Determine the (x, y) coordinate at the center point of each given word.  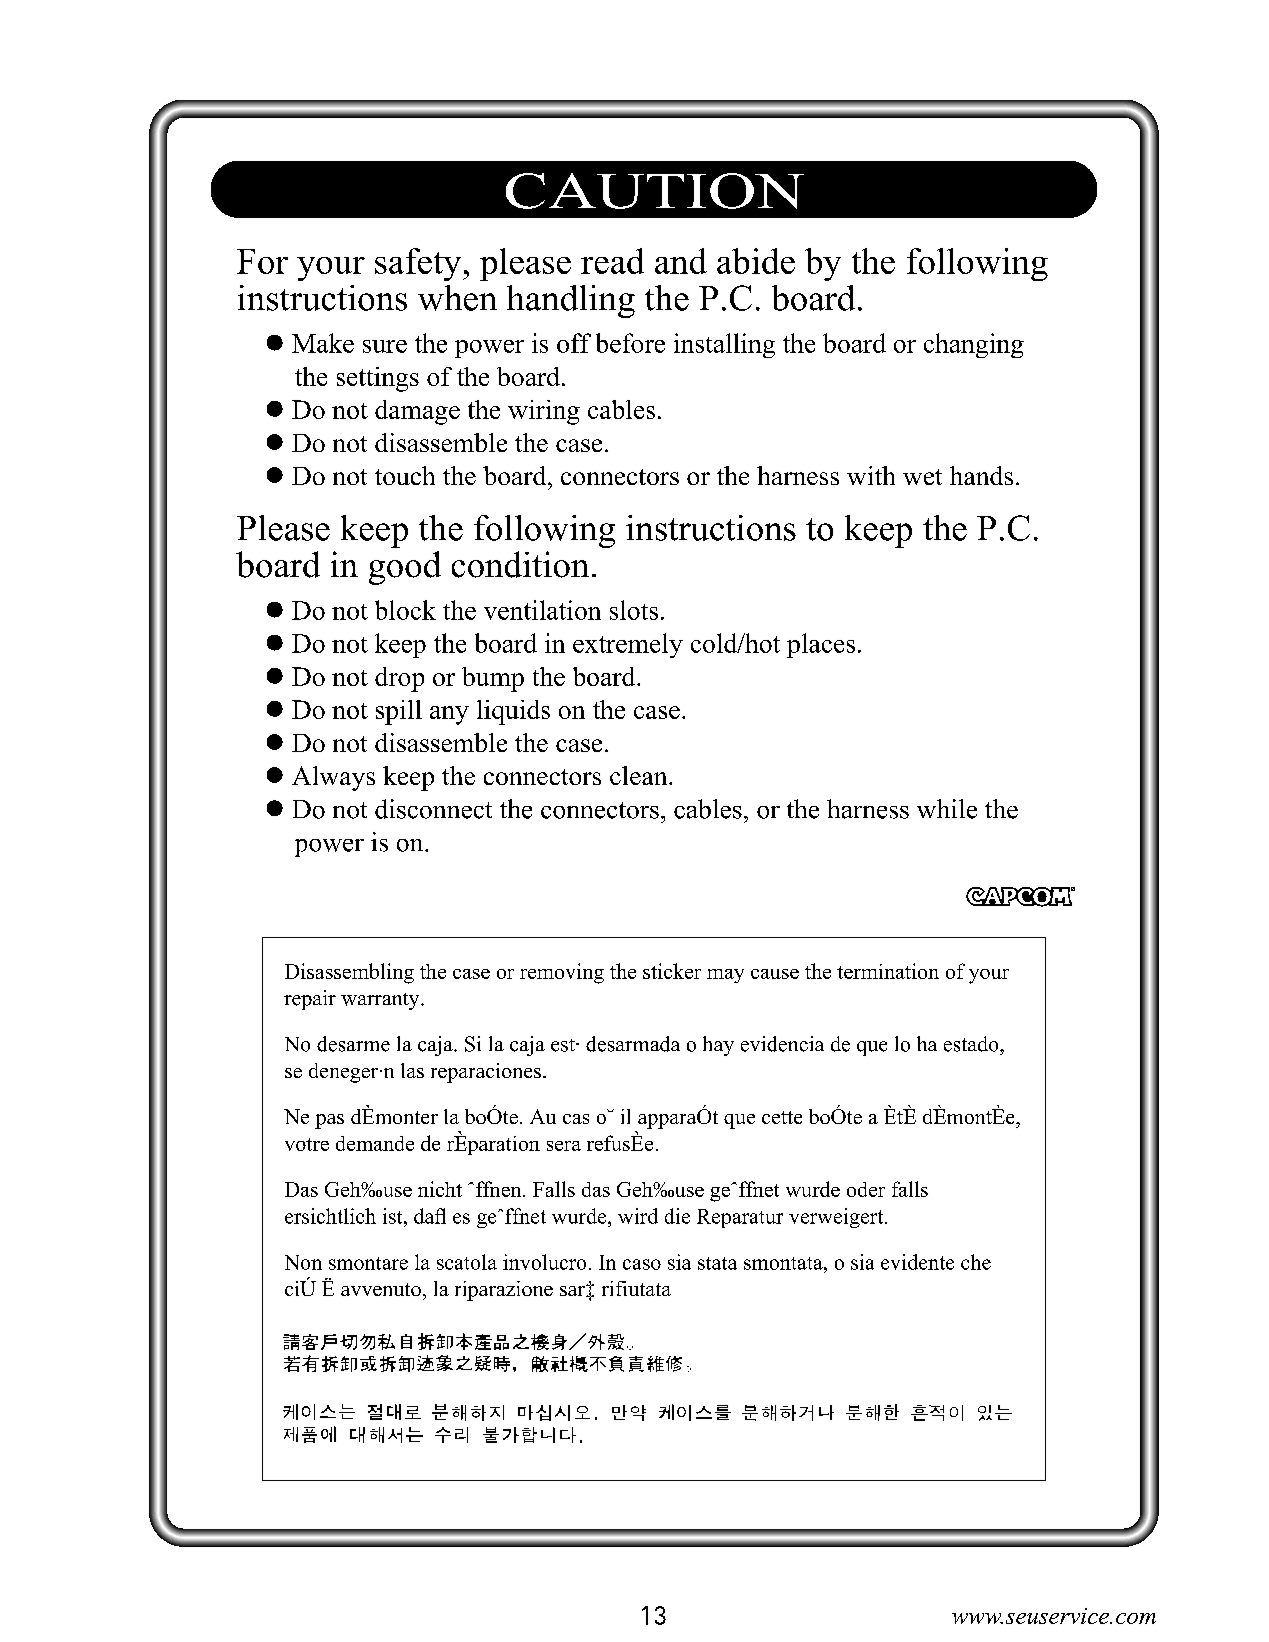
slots (634, 610)
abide (756, 261)
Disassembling (349, 973)
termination (888, 971)
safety (419, 264)
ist (394, 1216)
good (405, 568)
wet (922, 477)
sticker (672, 971)
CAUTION (655, 191)
